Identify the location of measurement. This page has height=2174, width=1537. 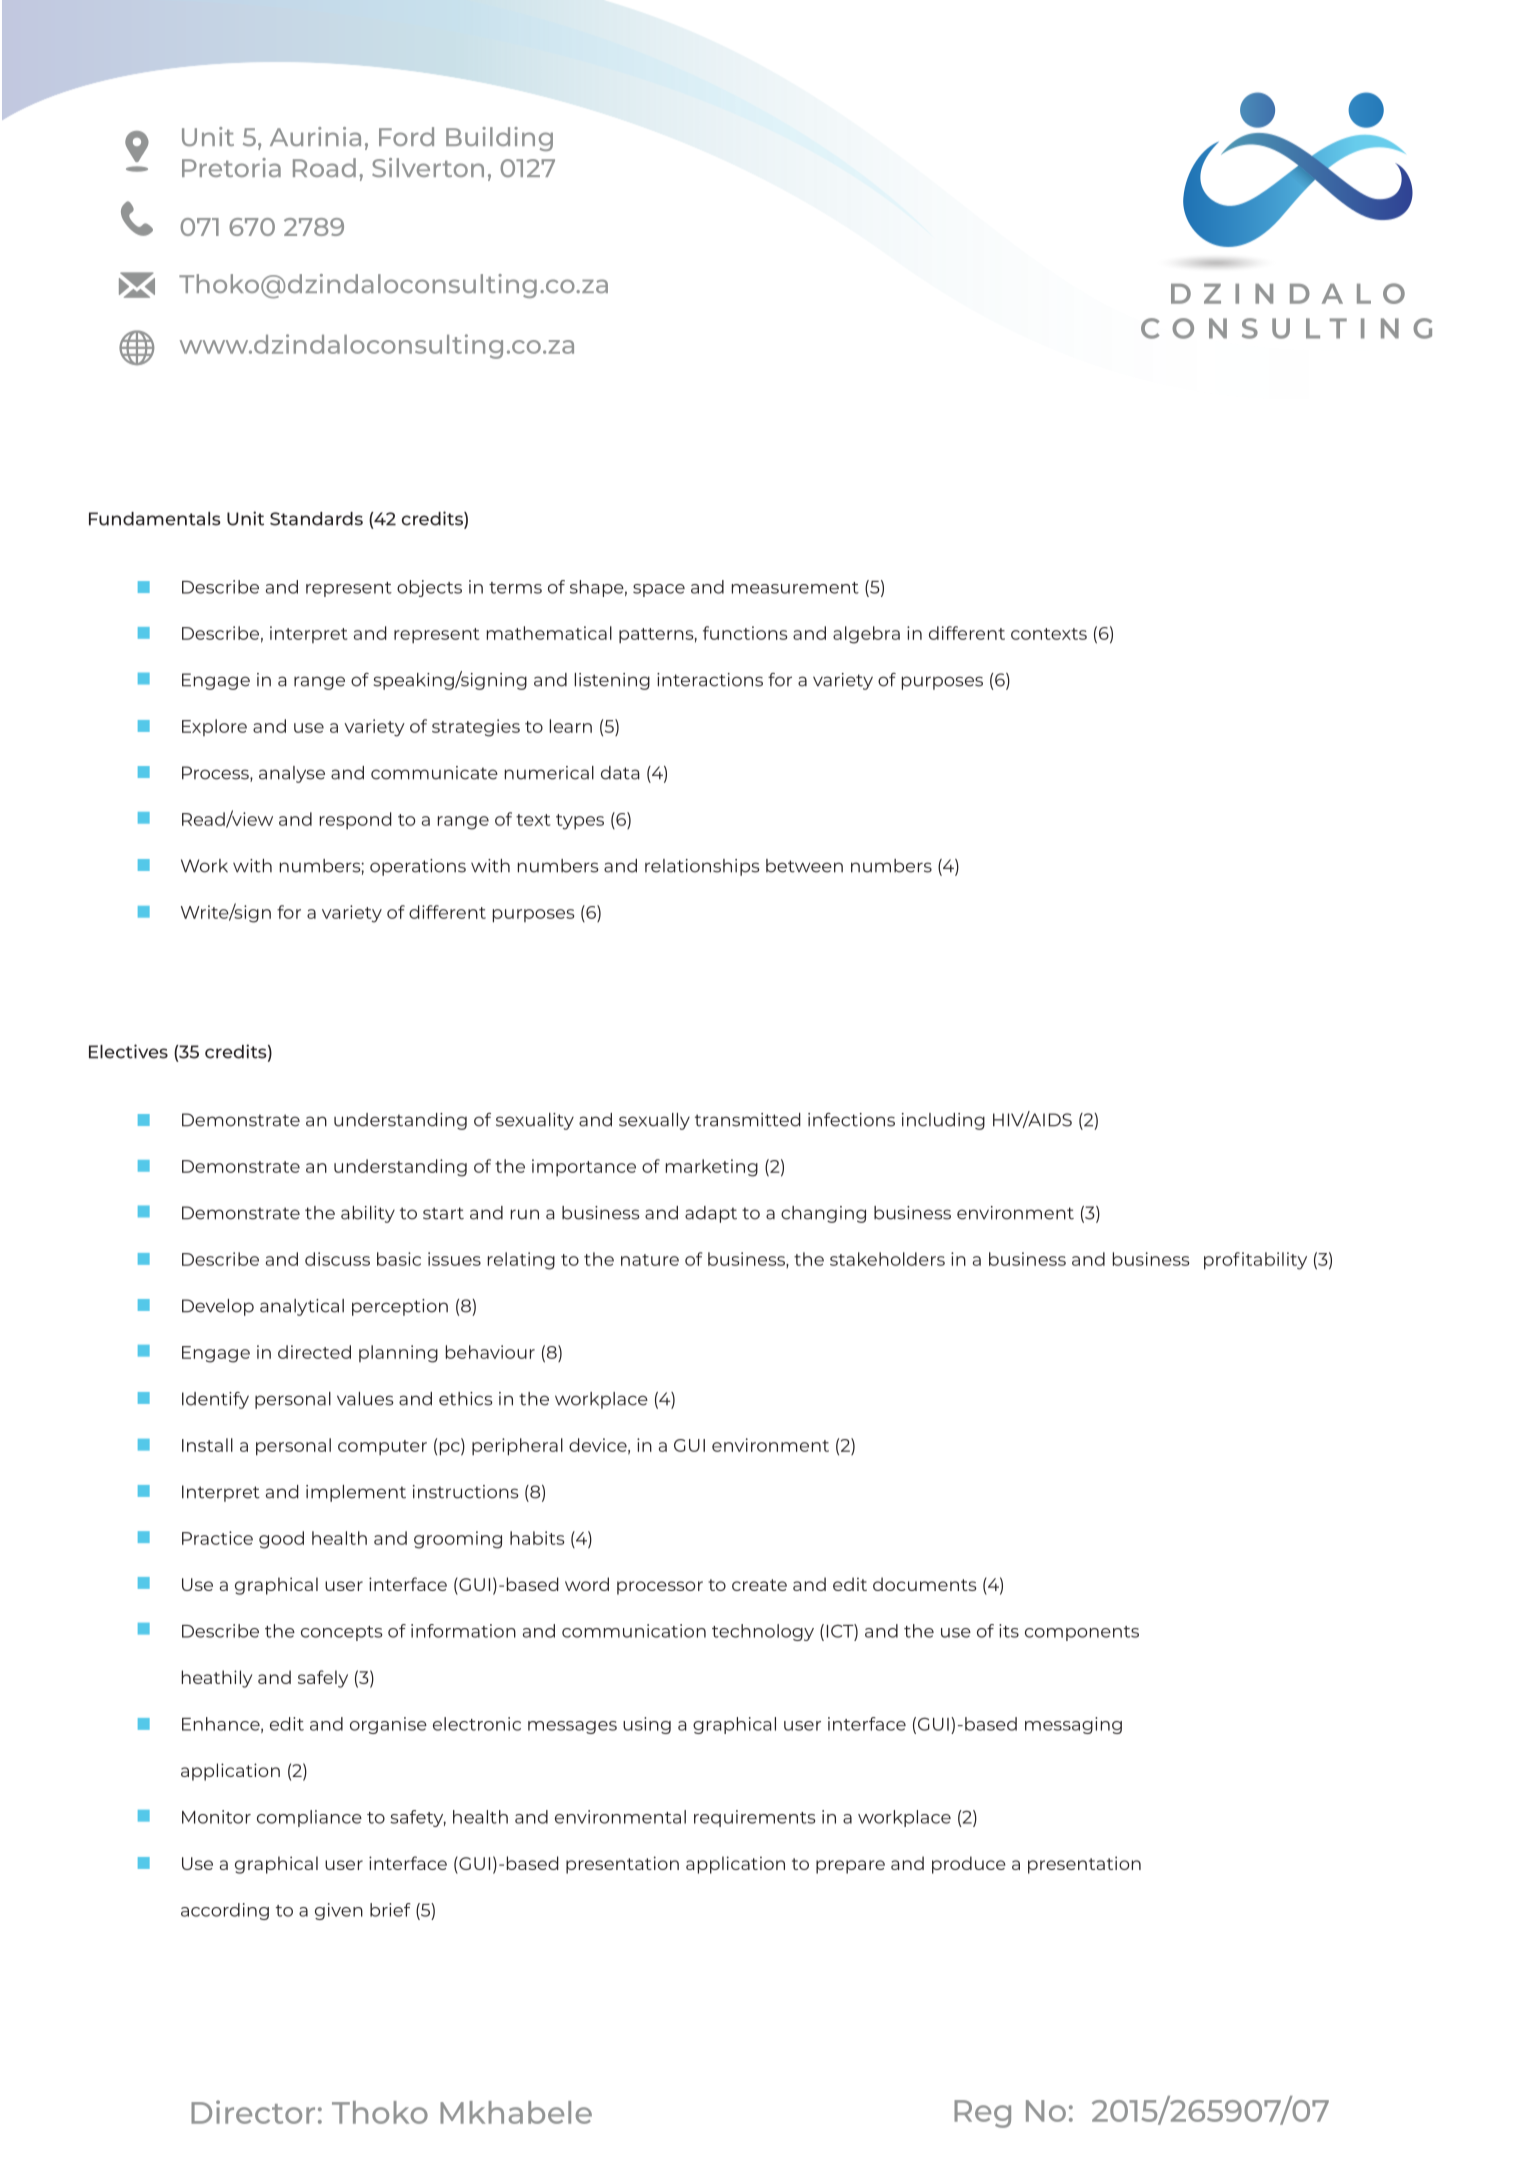
(795, 588).
